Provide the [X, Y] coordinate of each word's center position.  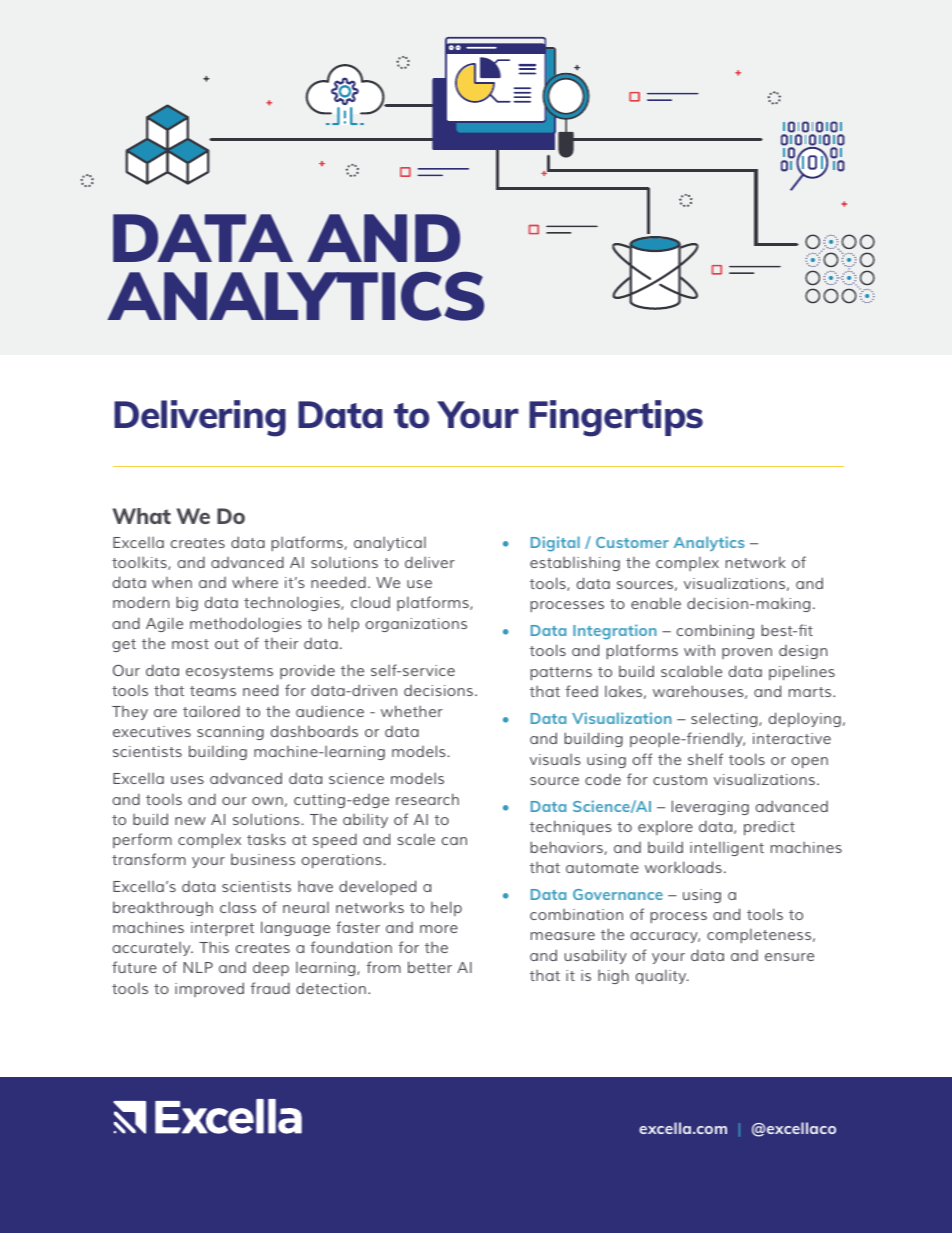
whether [412, 711]
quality [662, 977]
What [142, 516]
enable [656, 603]
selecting [725, 719]
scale [416, 839]
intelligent [727, 849]
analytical [390, 544]
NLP [198, 967]
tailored [211, 711]
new [190, 821]
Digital [555, 544]
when [172, 582]
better [430, 967]
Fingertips [616, 418]
